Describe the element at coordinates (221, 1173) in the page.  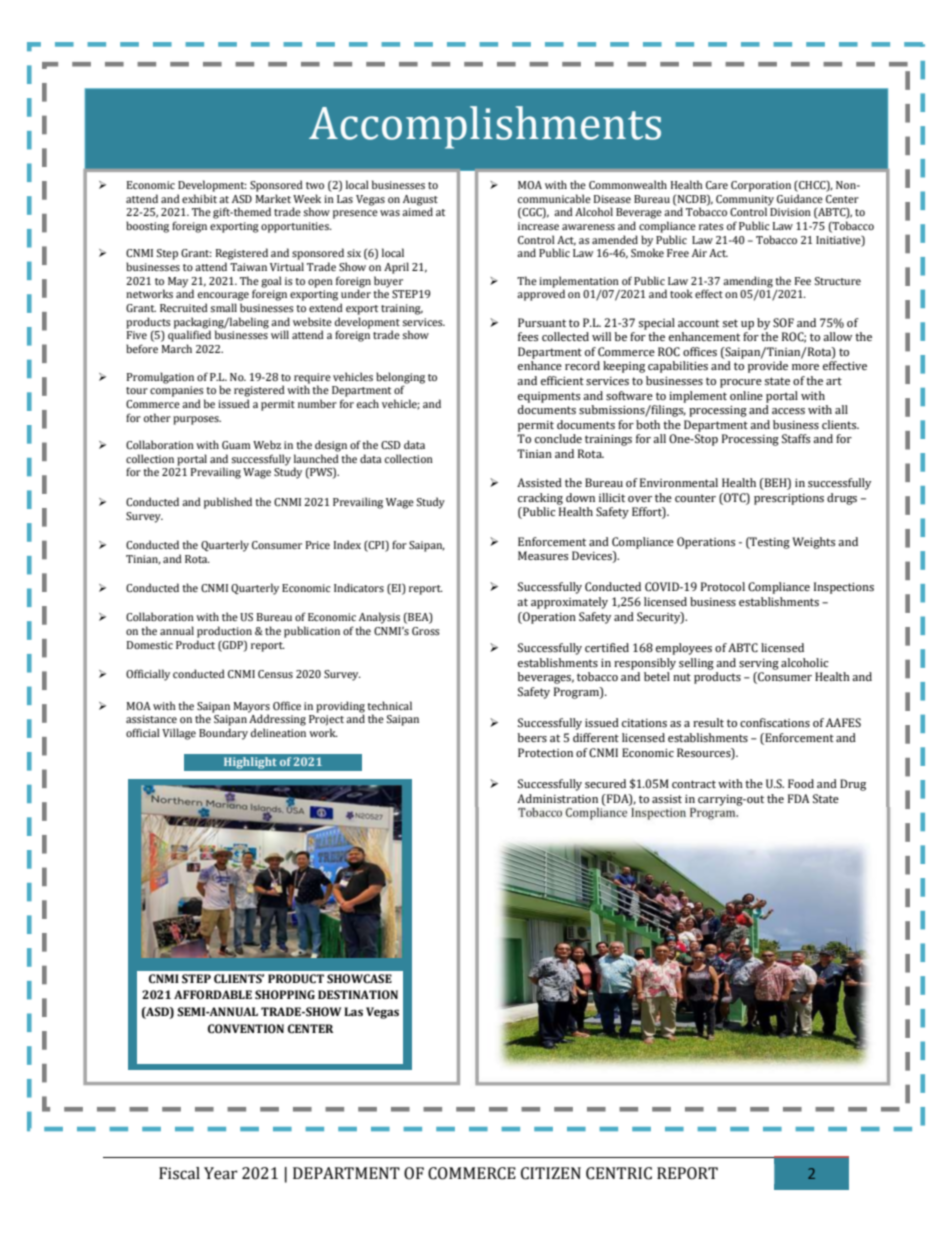
I see `Year` at that location.
